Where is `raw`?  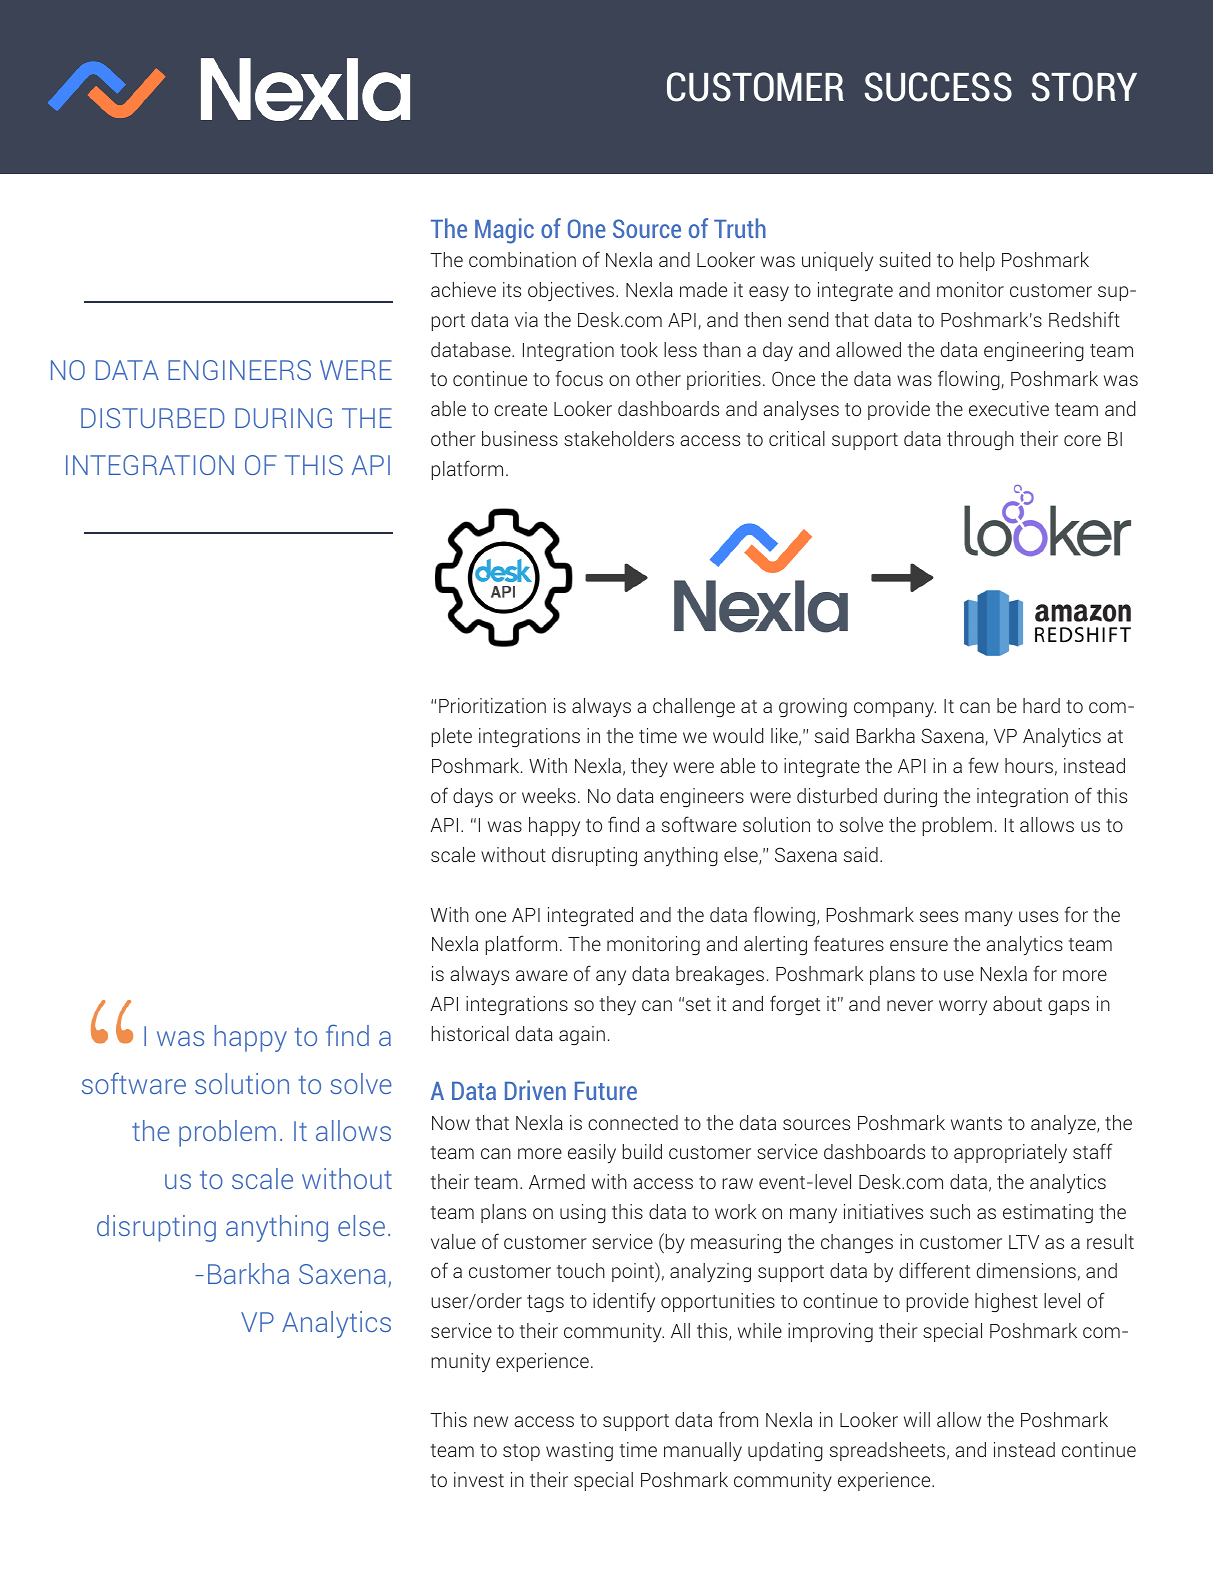 raw is located at coordinates (737, 1183).
